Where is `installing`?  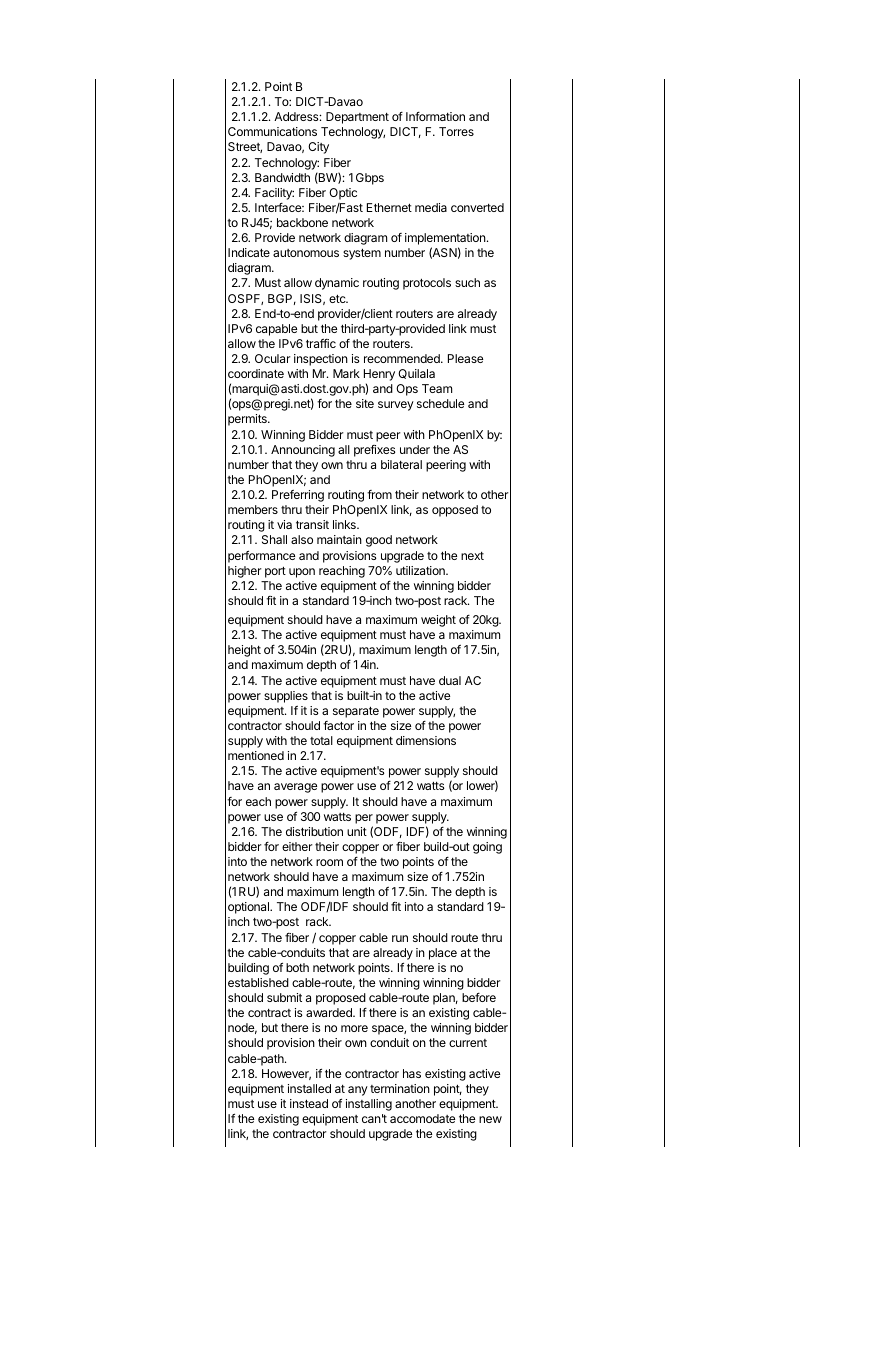
installing is located at coordinates (369, 1105).
